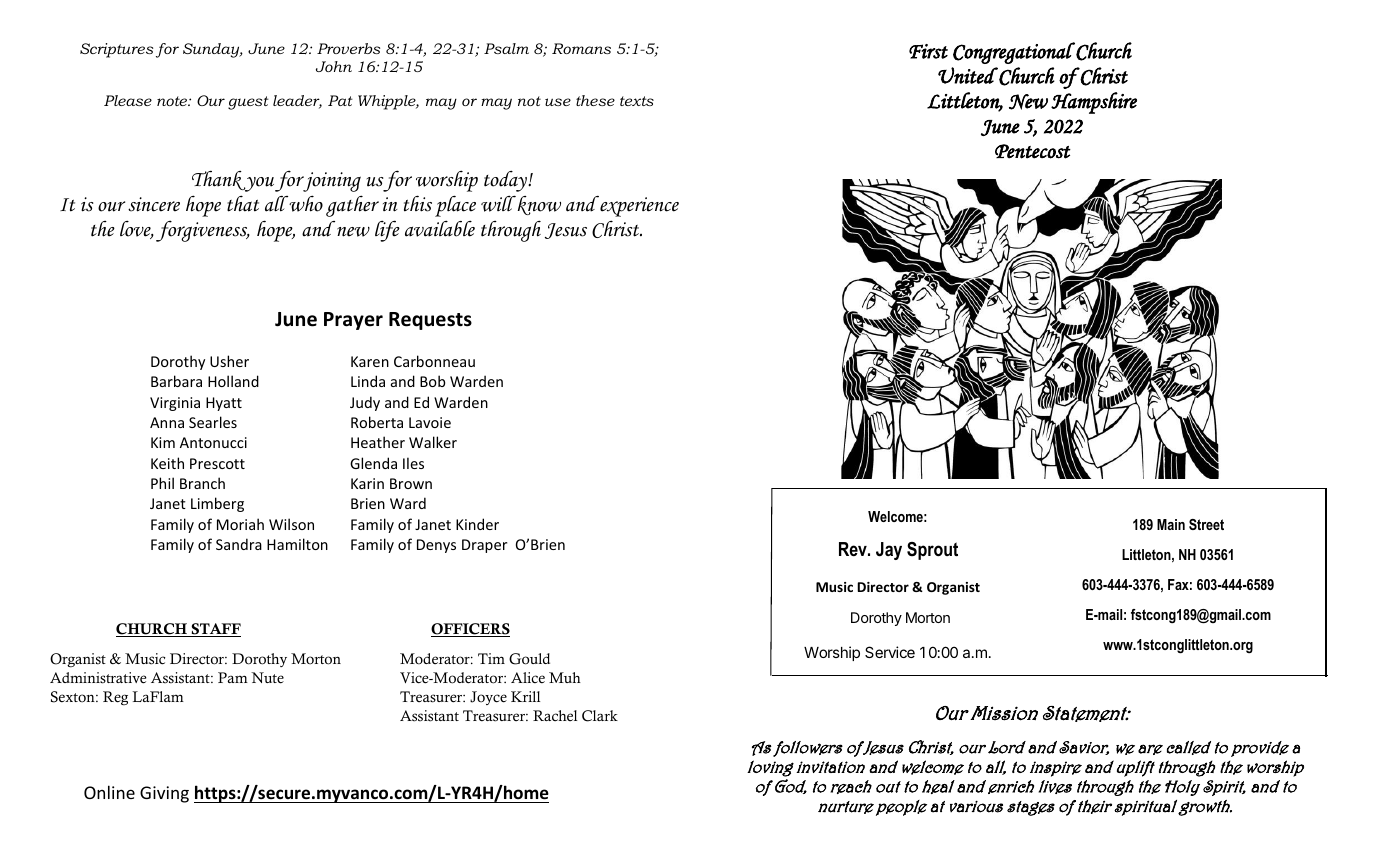 This screenshot has height=850, width=1400. Describe the element at coordinates (1171, 524) in the screenshot. I see `Main` at that location.
